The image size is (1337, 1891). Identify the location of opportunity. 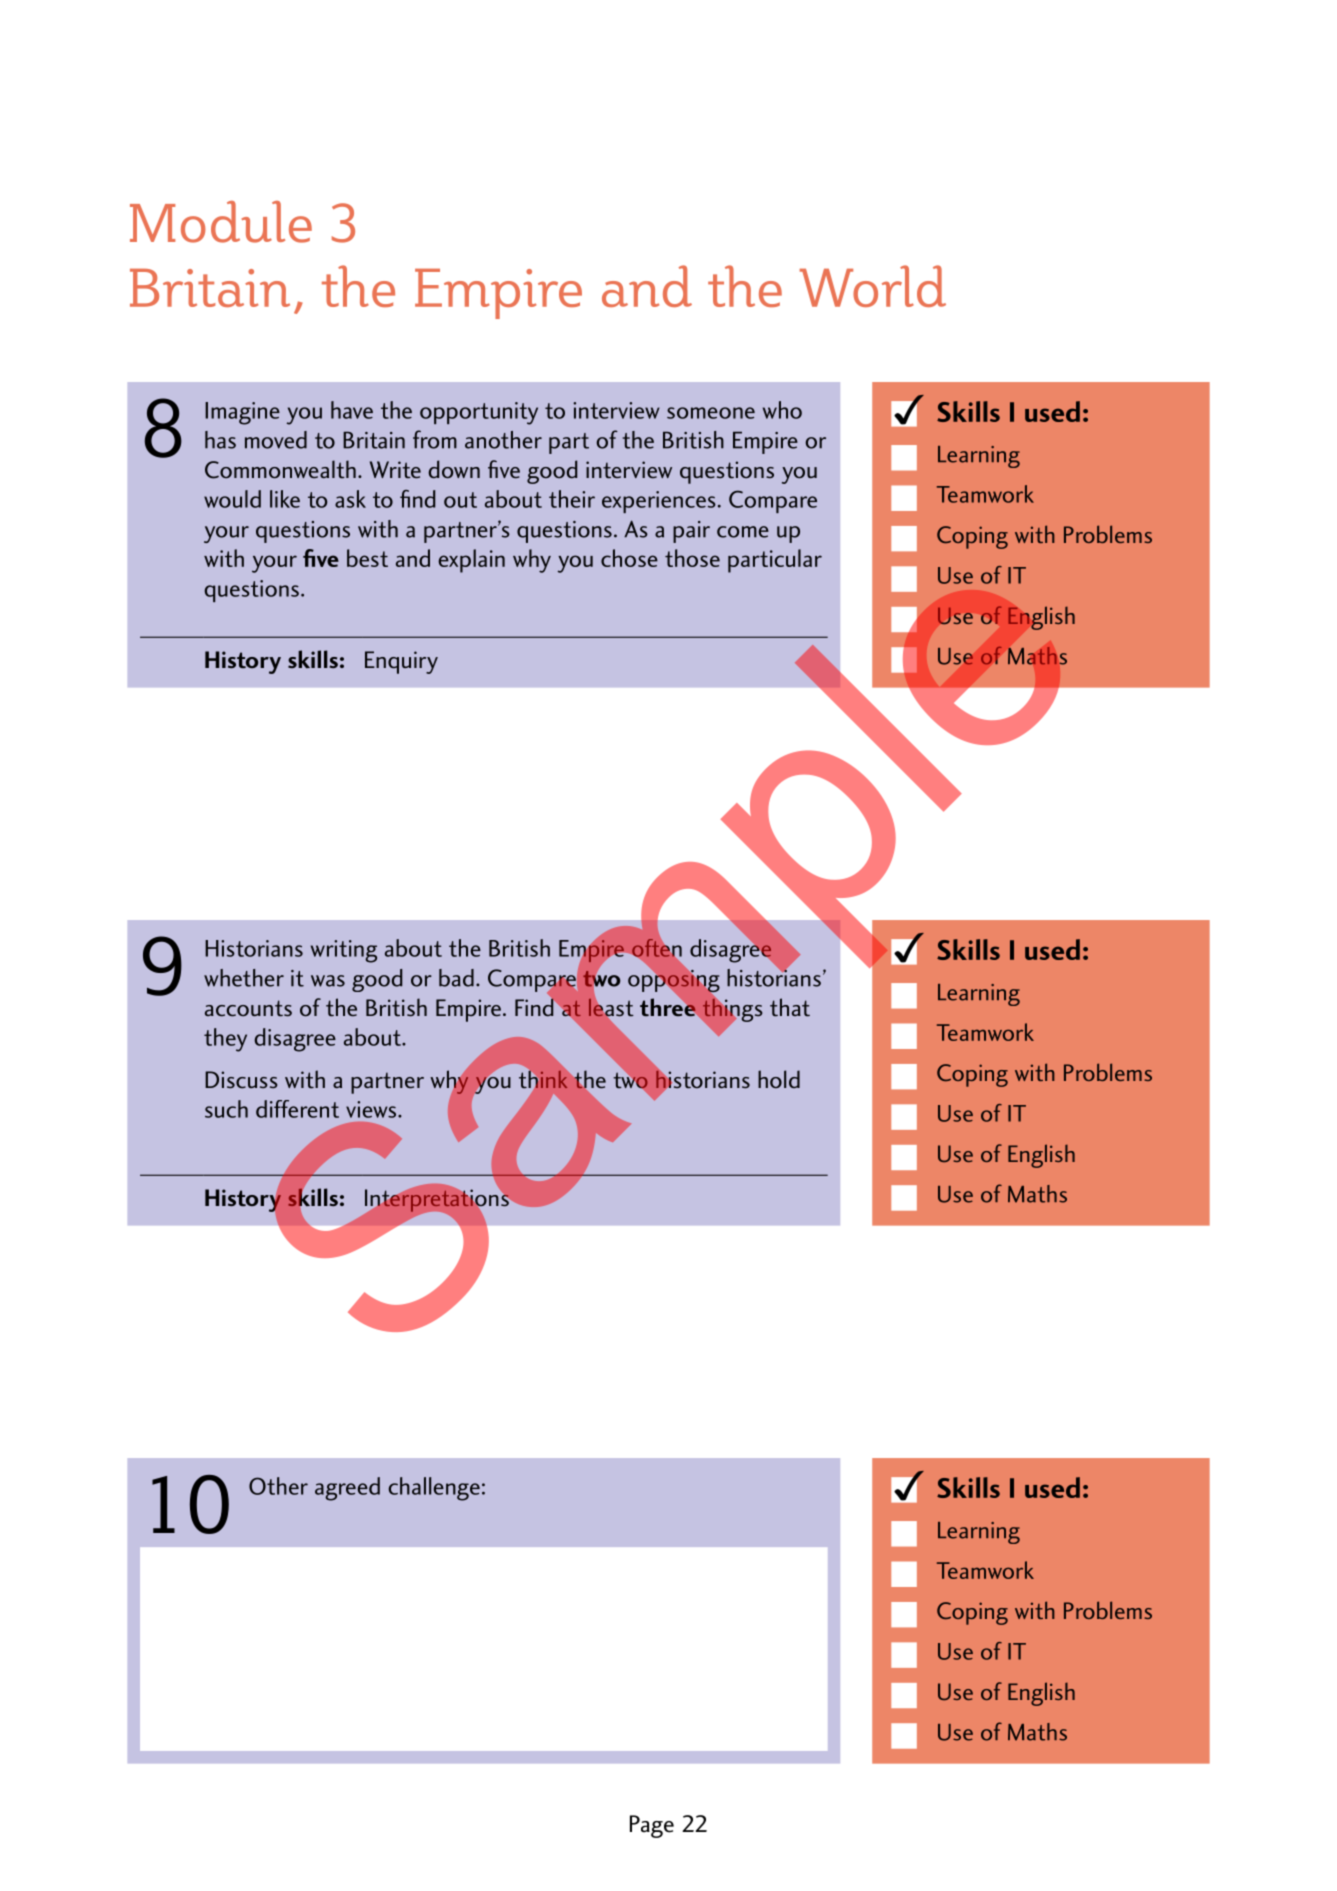
(479, 413).
